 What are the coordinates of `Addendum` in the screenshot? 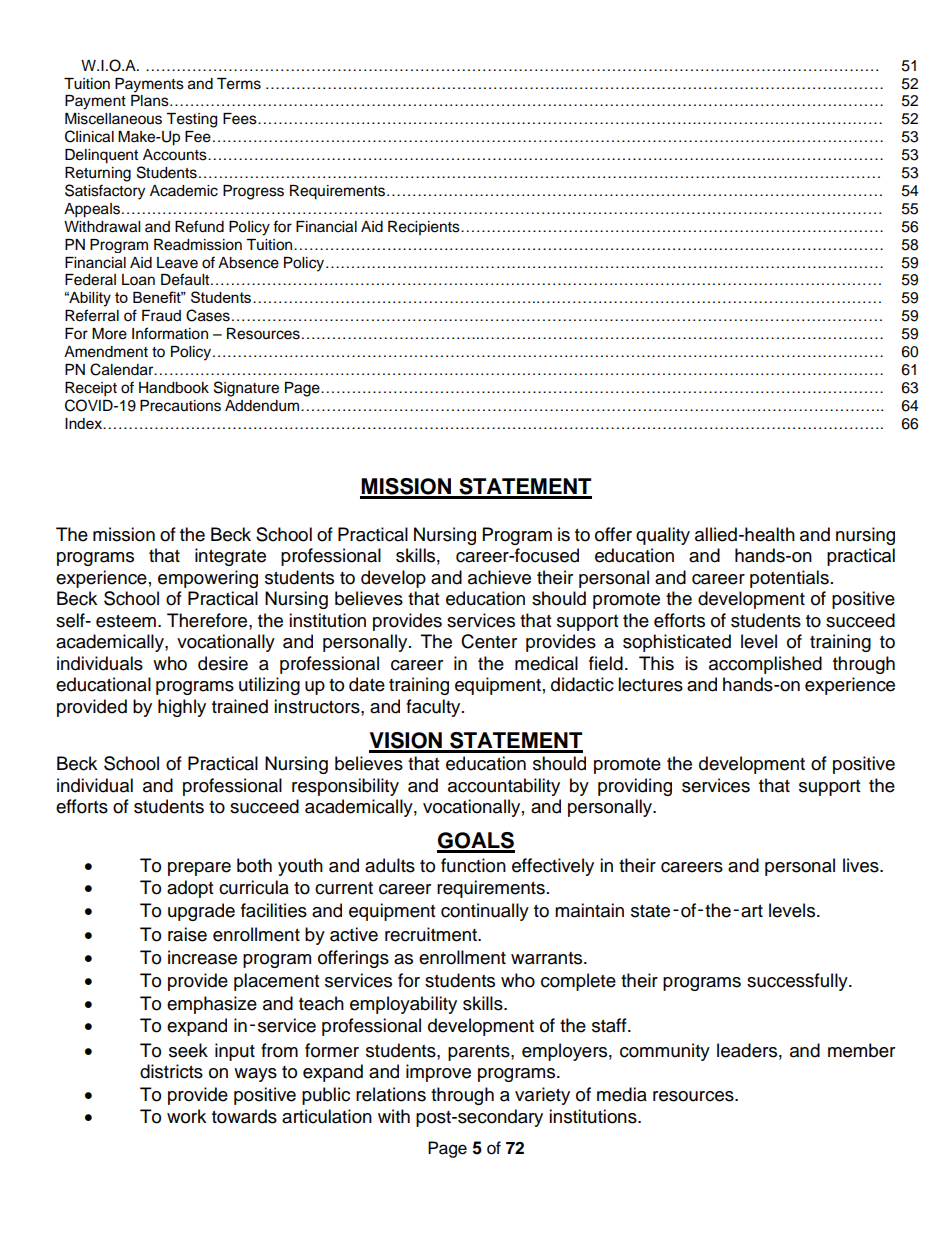 It's located at (263, 406).
